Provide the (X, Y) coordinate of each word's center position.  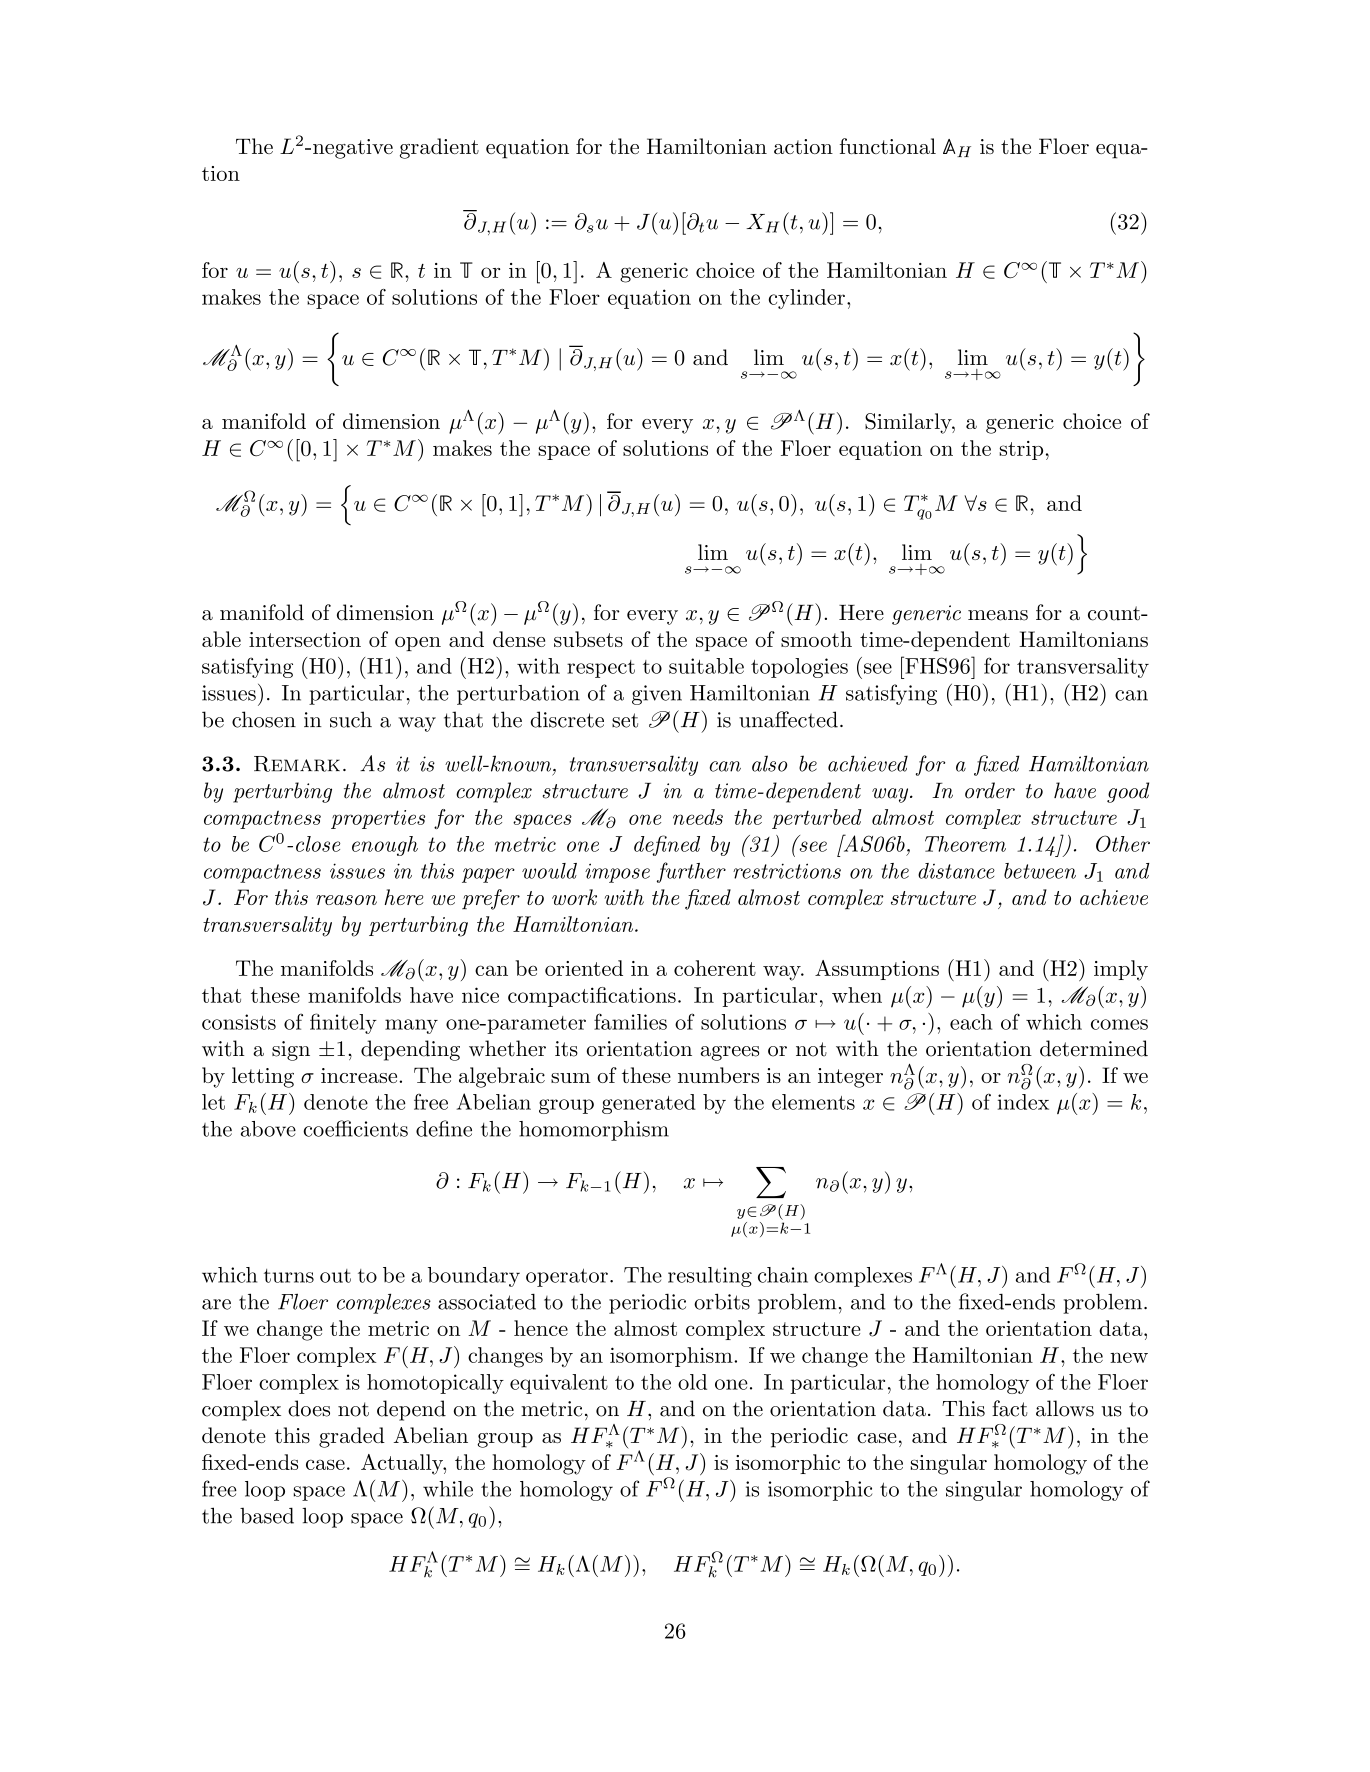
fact (1009, 1408)
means (998, 615)
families (630, 1021)
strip (1021, 450)
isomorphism (672, 1357)
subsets (588, 639)
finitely (343, 1023)
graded (352, 1437)
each (971, 1022)
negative (353, 149)
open (418, 644)
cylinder (807, 299)
